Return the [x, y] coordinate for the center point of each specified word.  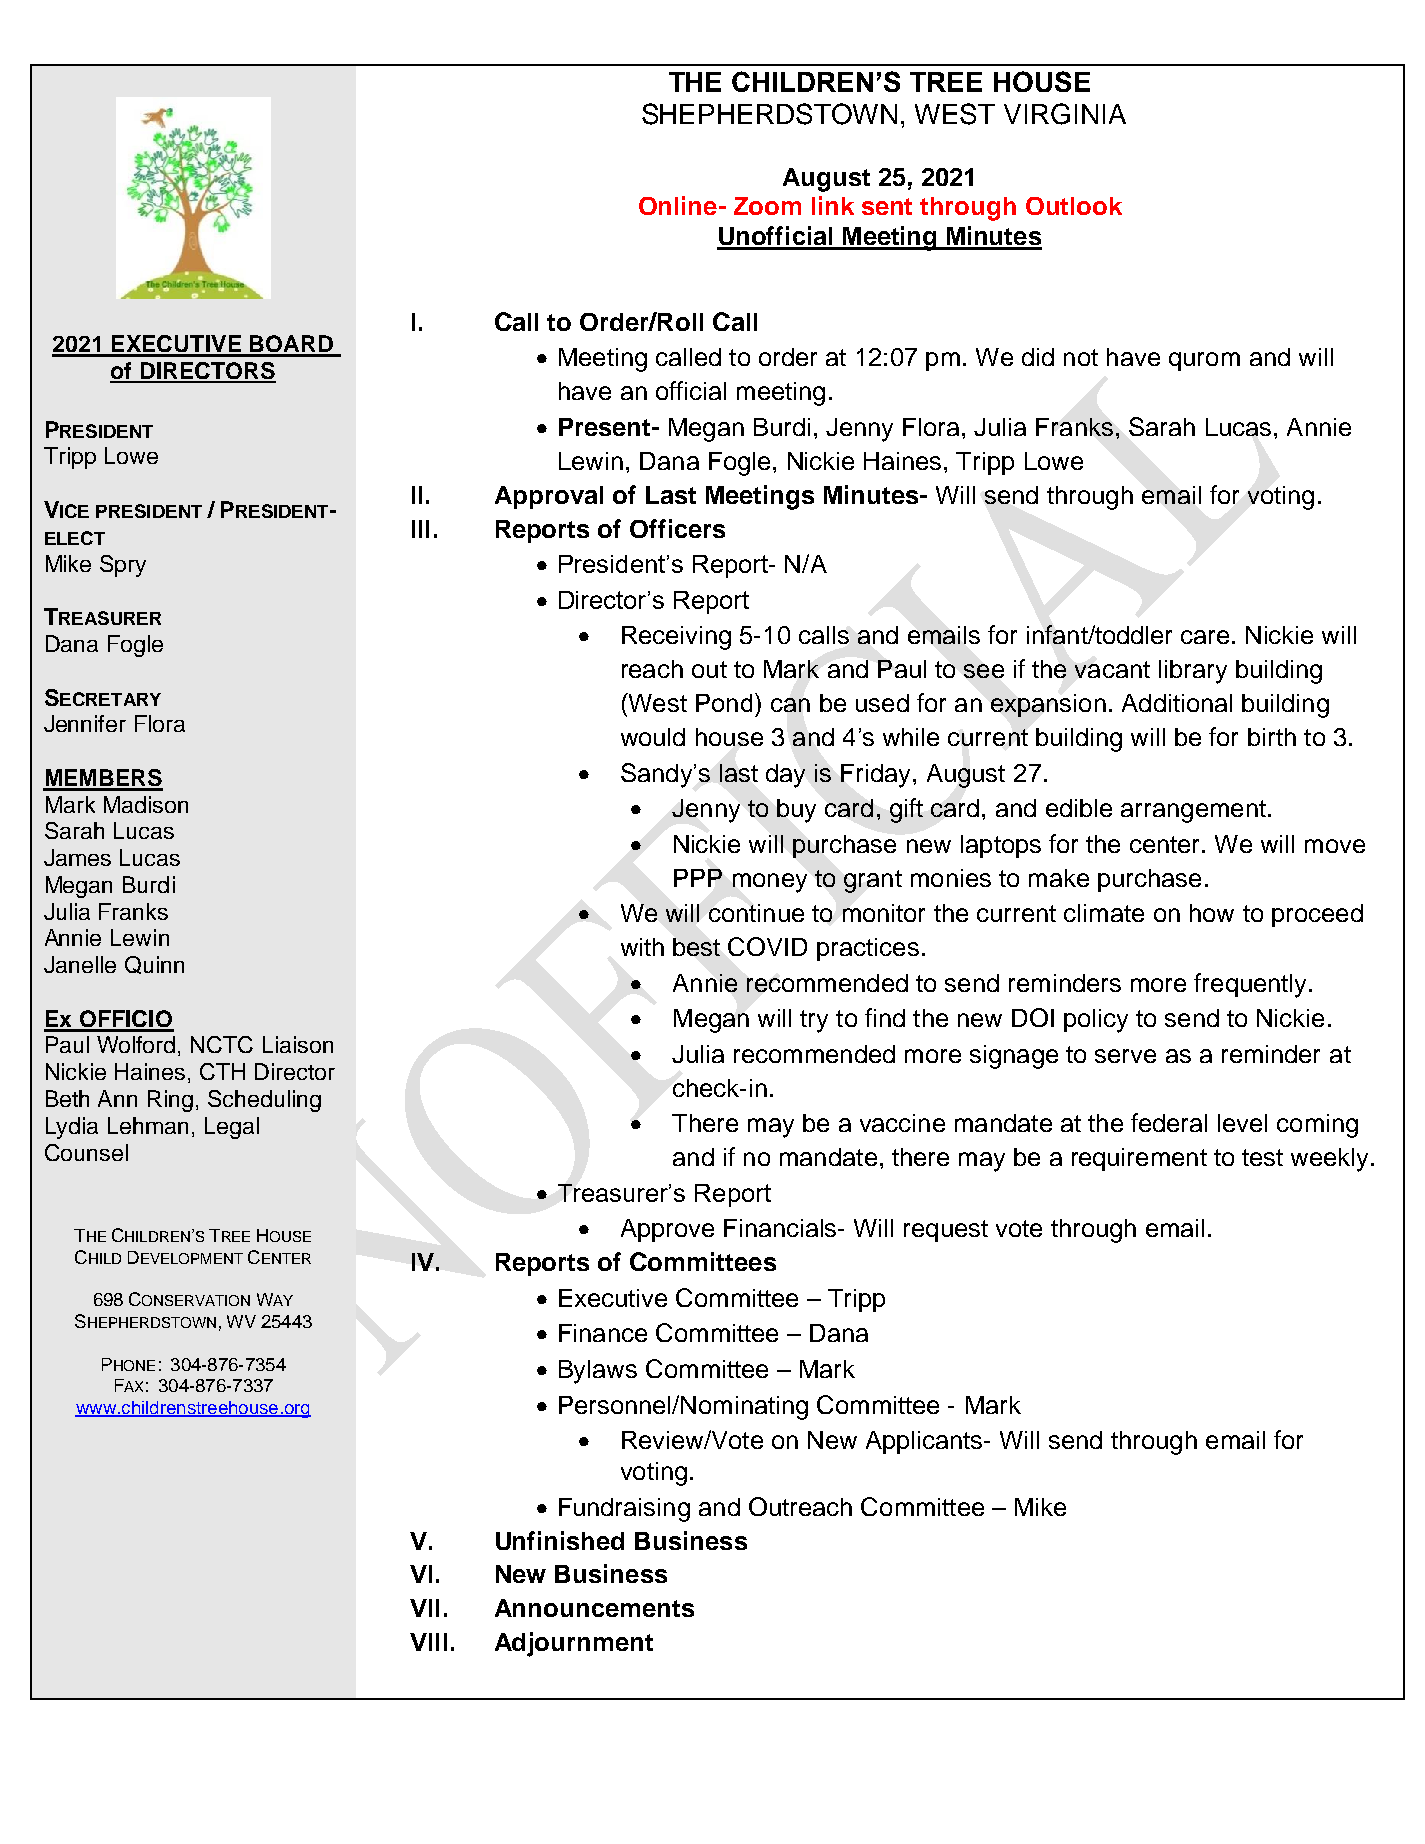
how [1212, 913]
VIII [428, 1642]
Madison [146, 804]
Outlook [1074, 206]
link [833, 205]
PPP [698, 878]
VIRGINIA [1065, 114]
